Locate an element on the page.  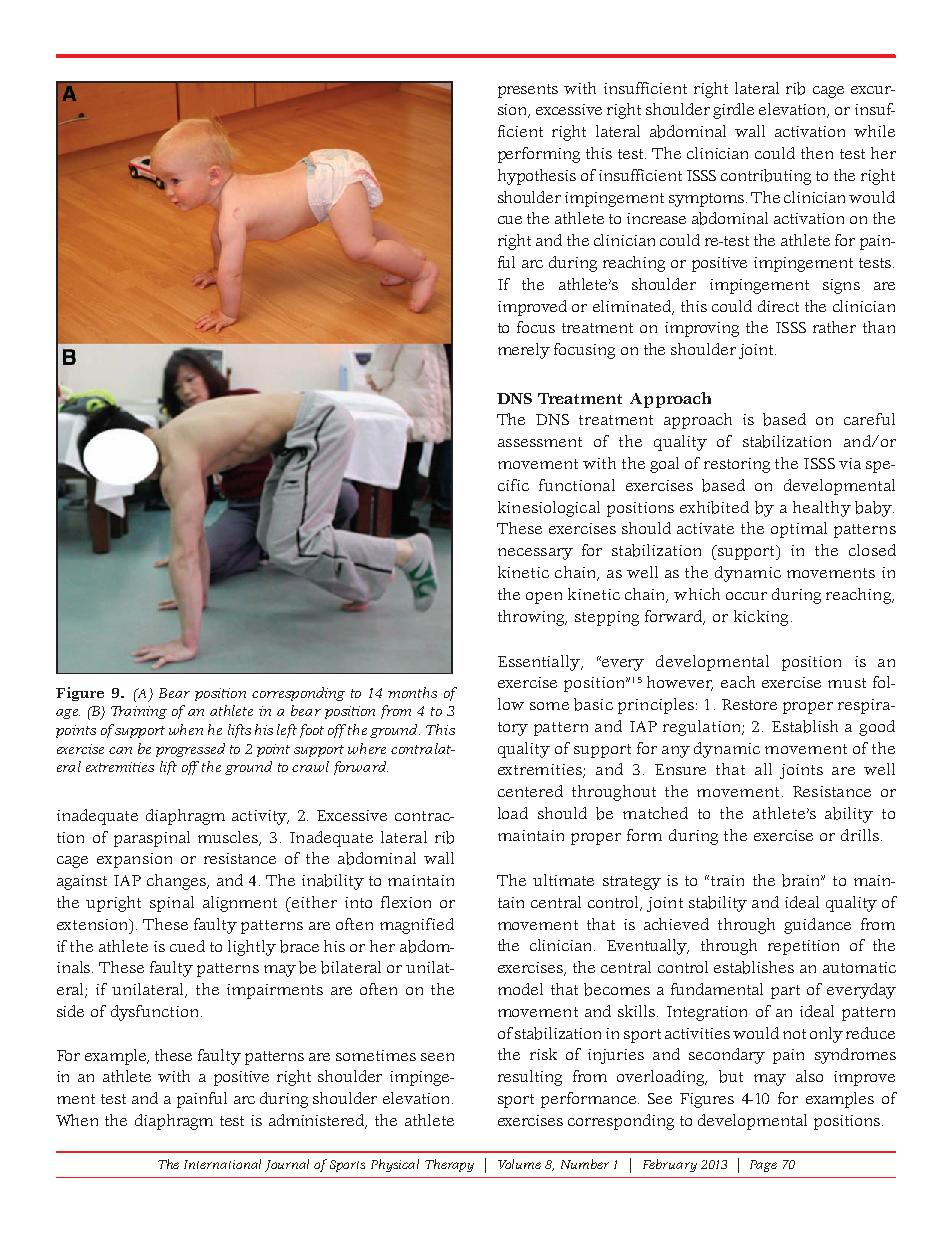
centered is located at coordinates (530, 791).
